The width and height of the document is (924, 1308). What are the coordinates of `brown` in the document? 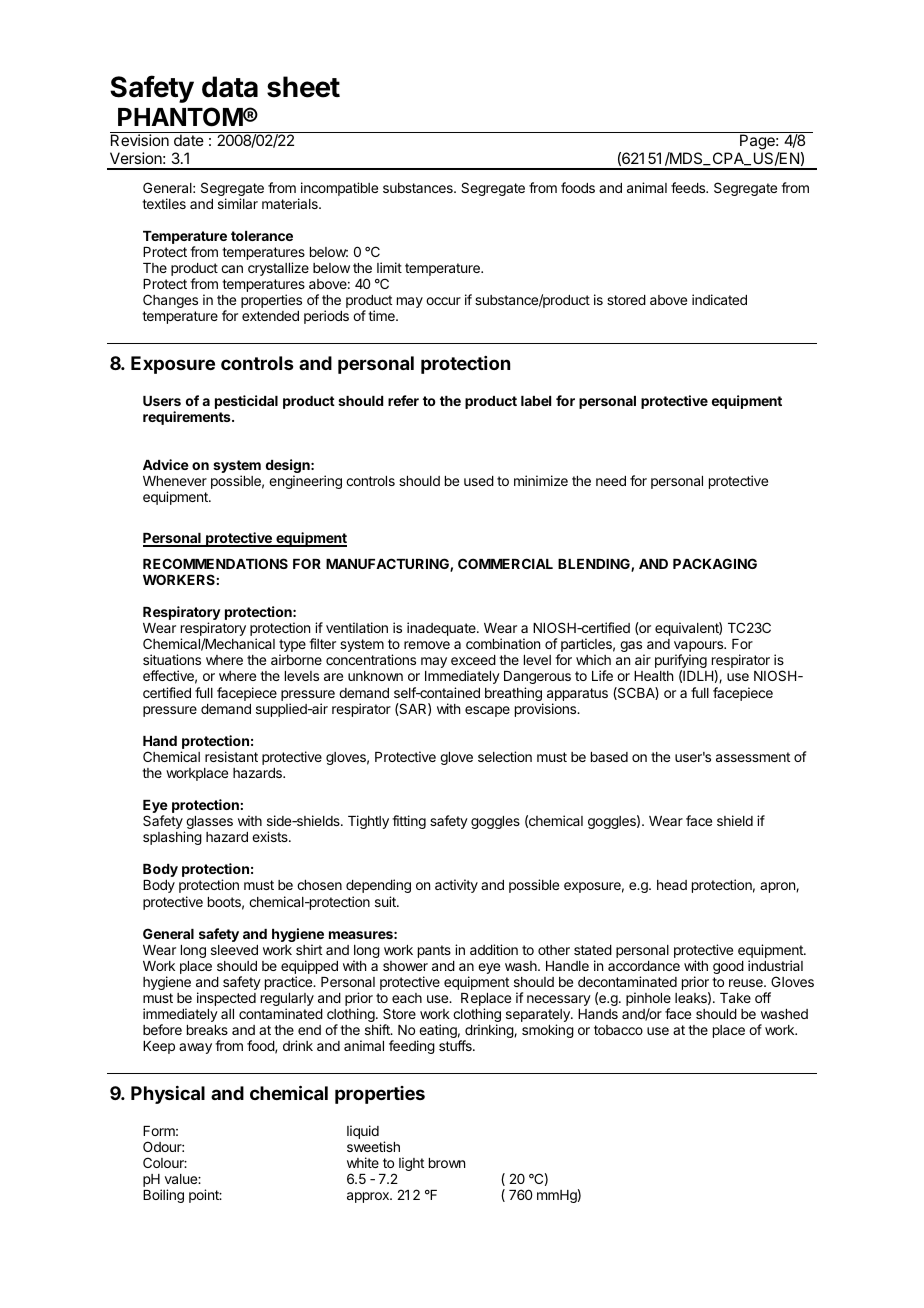 It's located at (447, 1163).
